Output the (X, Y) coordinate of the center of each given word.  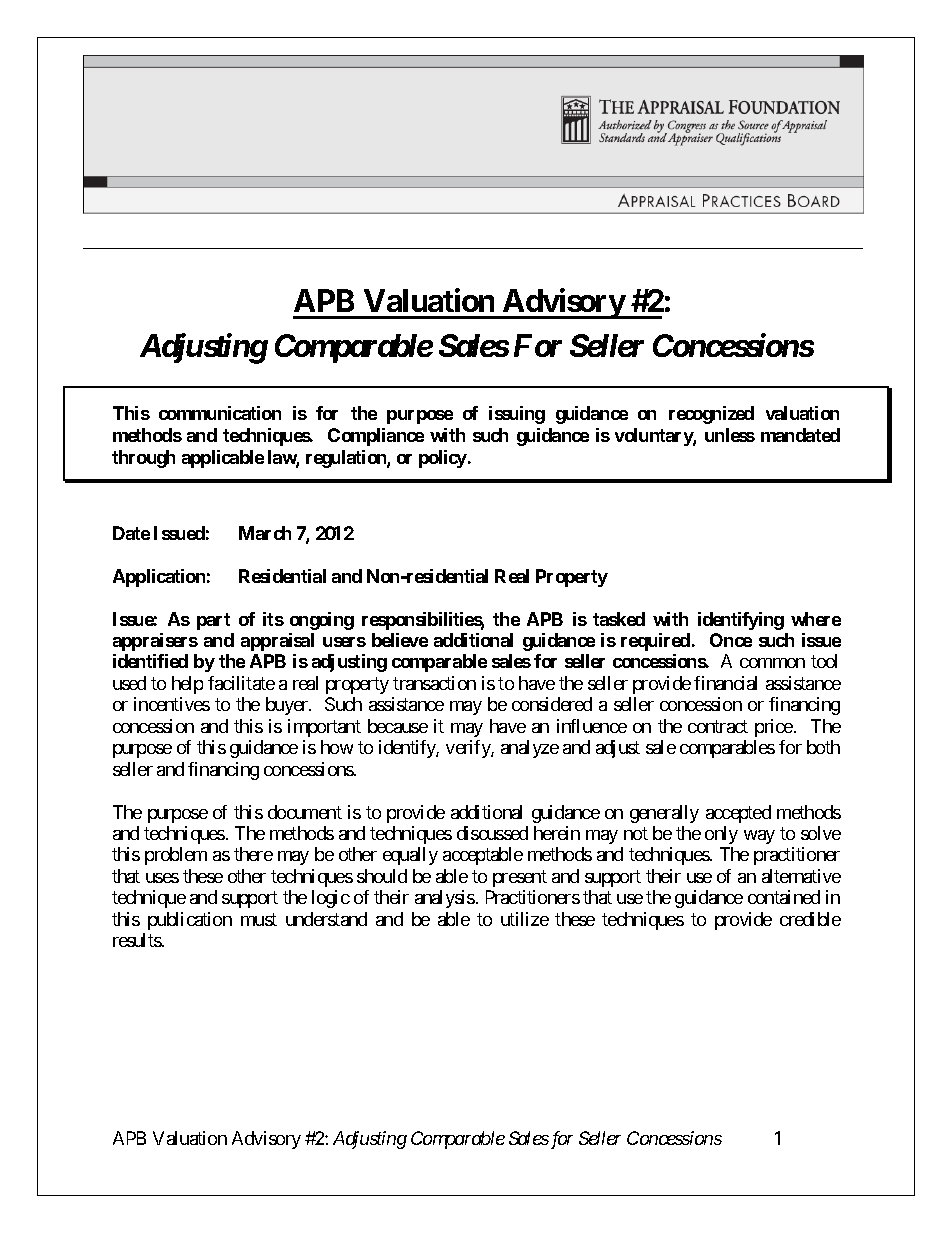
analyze (530, 749)
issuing (517, 415)
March (265, 533)
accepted (738, 814)
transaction (434, 683)
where (816, 619)
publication (190, 921)
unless (730, 435)
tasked (619, 619)
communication (220, 413)
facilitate (241, 683)
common (772, 663)
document (305, 812)
